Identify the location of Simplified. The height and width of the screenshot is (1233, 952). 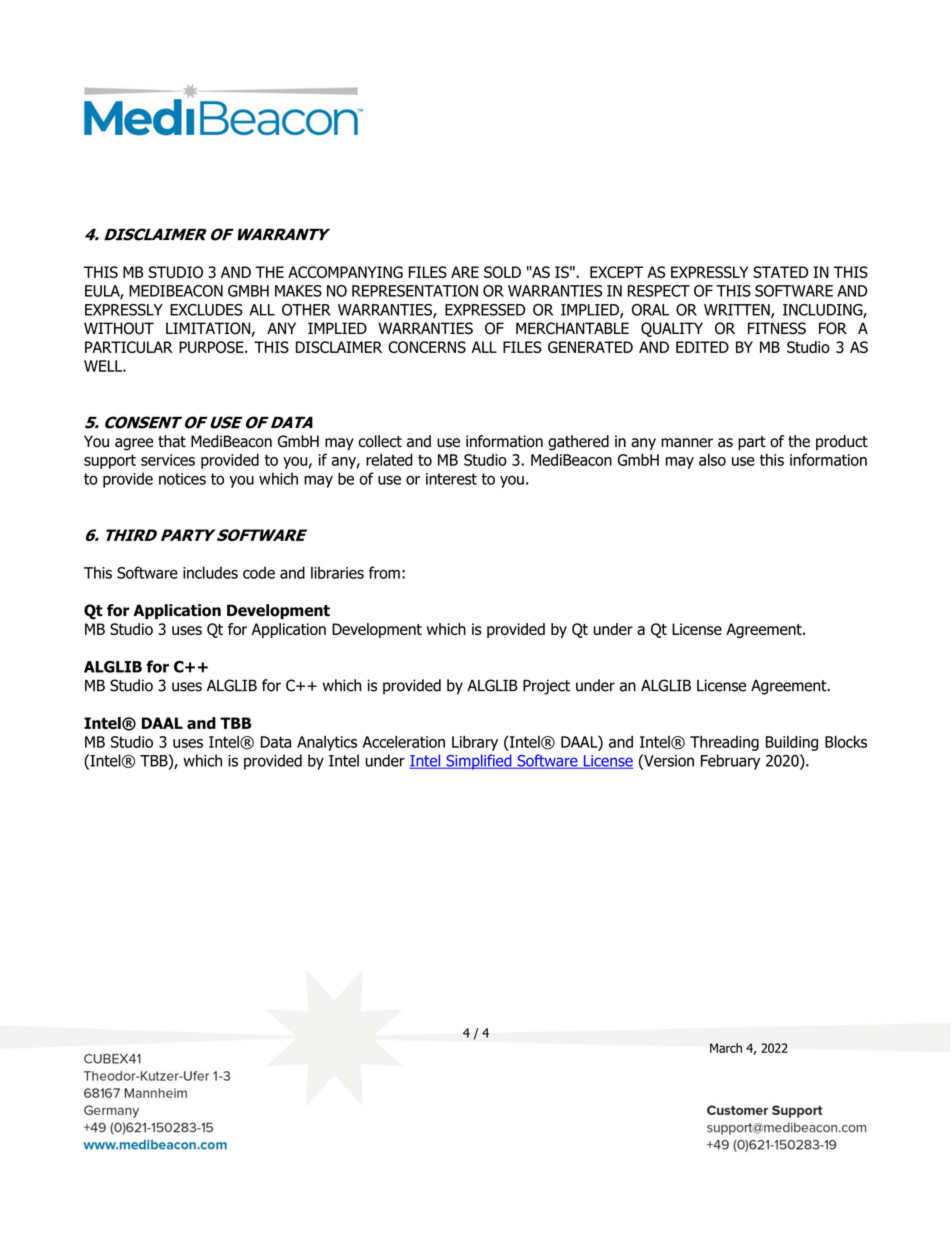
(479, 762).
